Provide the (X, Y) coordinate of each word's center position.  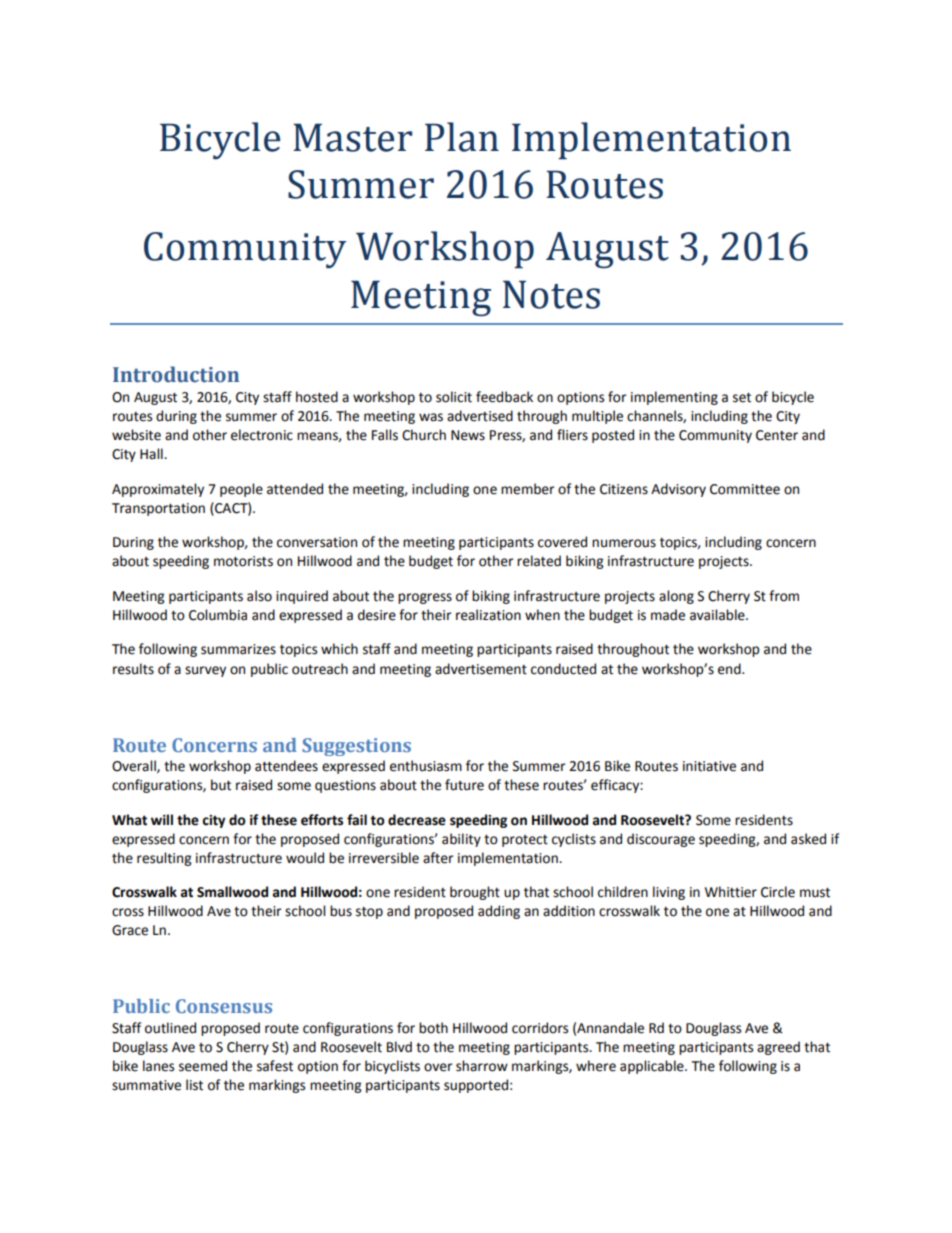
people (241, 490)
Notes (551, 294)
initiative (709, 766)
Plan (462, 137)
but (221, 785)
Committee (745, 489)
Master (352, 137)
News (468, 435)
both (433, 1028)
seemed (203, 1066)
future (464, 785)
